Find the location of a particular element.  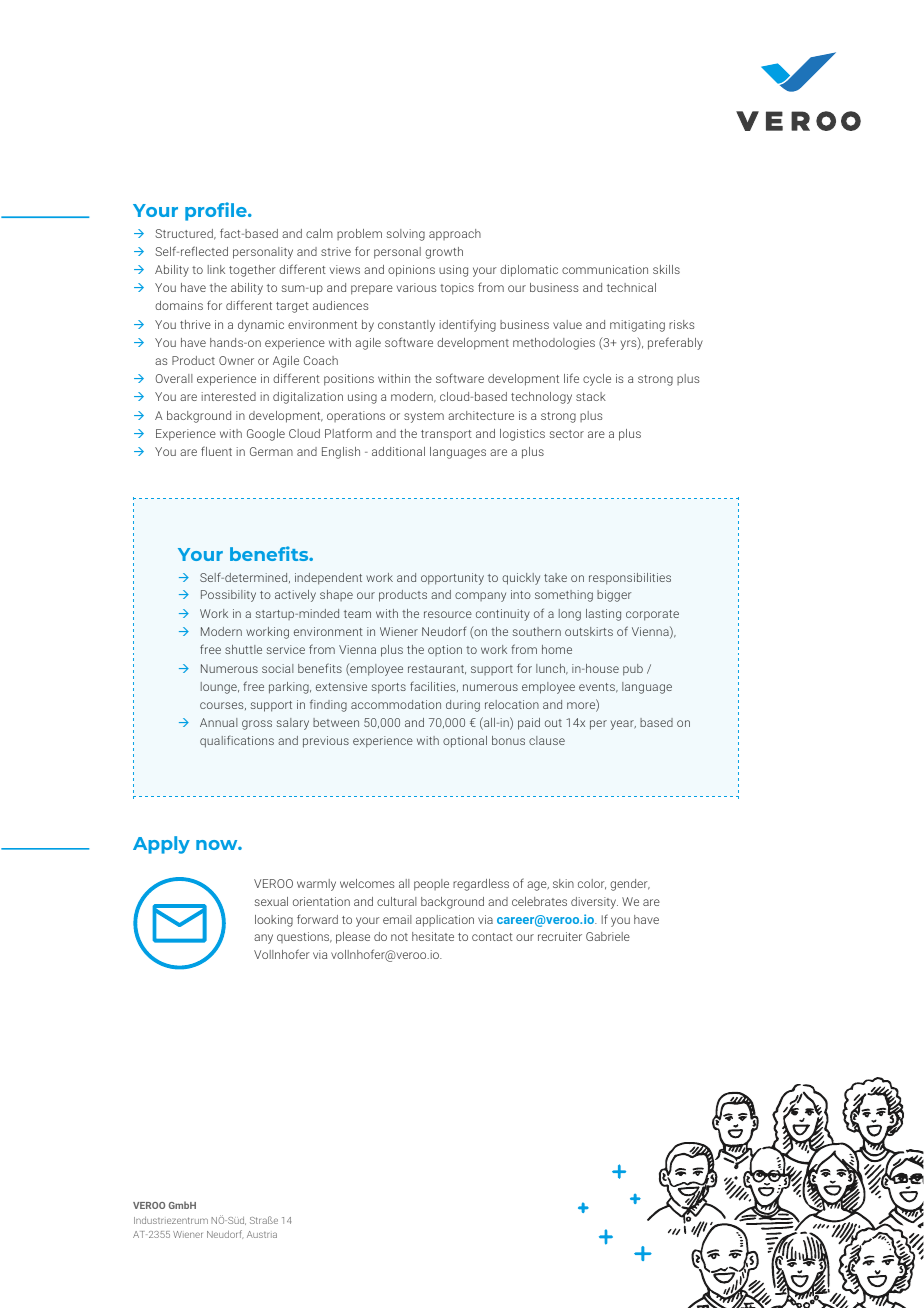

Gabriele is located at coordinates (608, 936).
